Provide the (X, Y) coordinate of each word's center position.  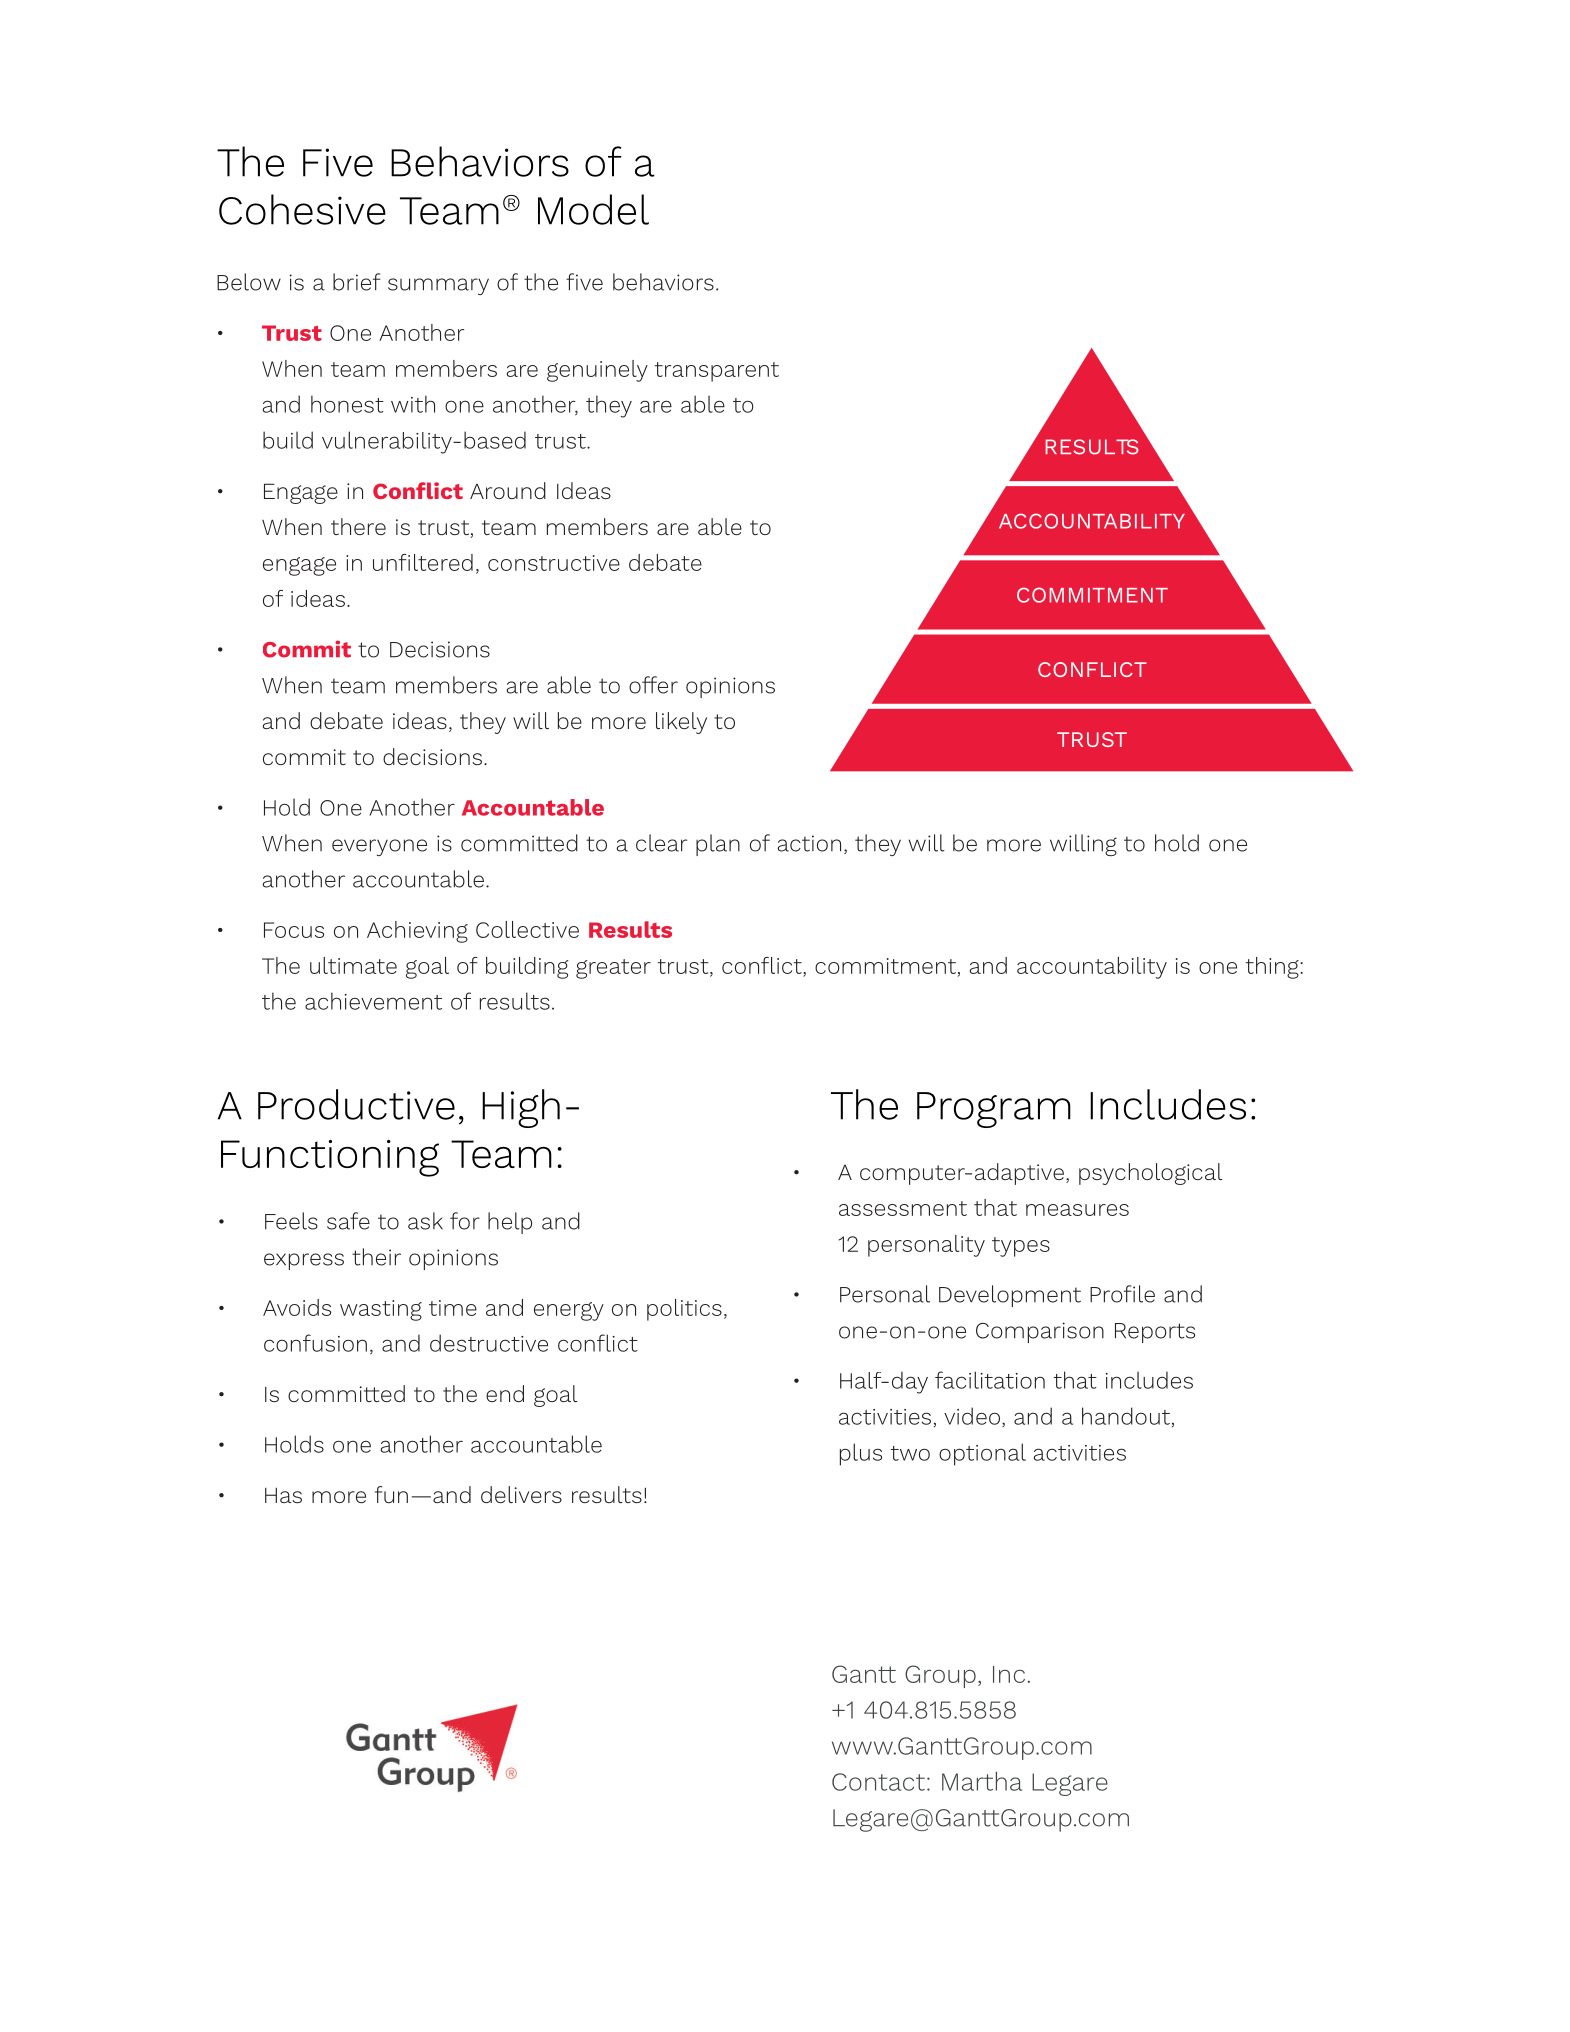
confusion (315, 1343)
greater (613, 969)
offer (653, 685)
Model (593, 209)
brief (357, 282)
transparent (717, 372)
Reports (1155, 1333)
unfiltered (423, 562)
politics (684, 1310)
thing (1273, 968)
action (809, 843)
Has (283, 1495)
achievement (373, 1001)
